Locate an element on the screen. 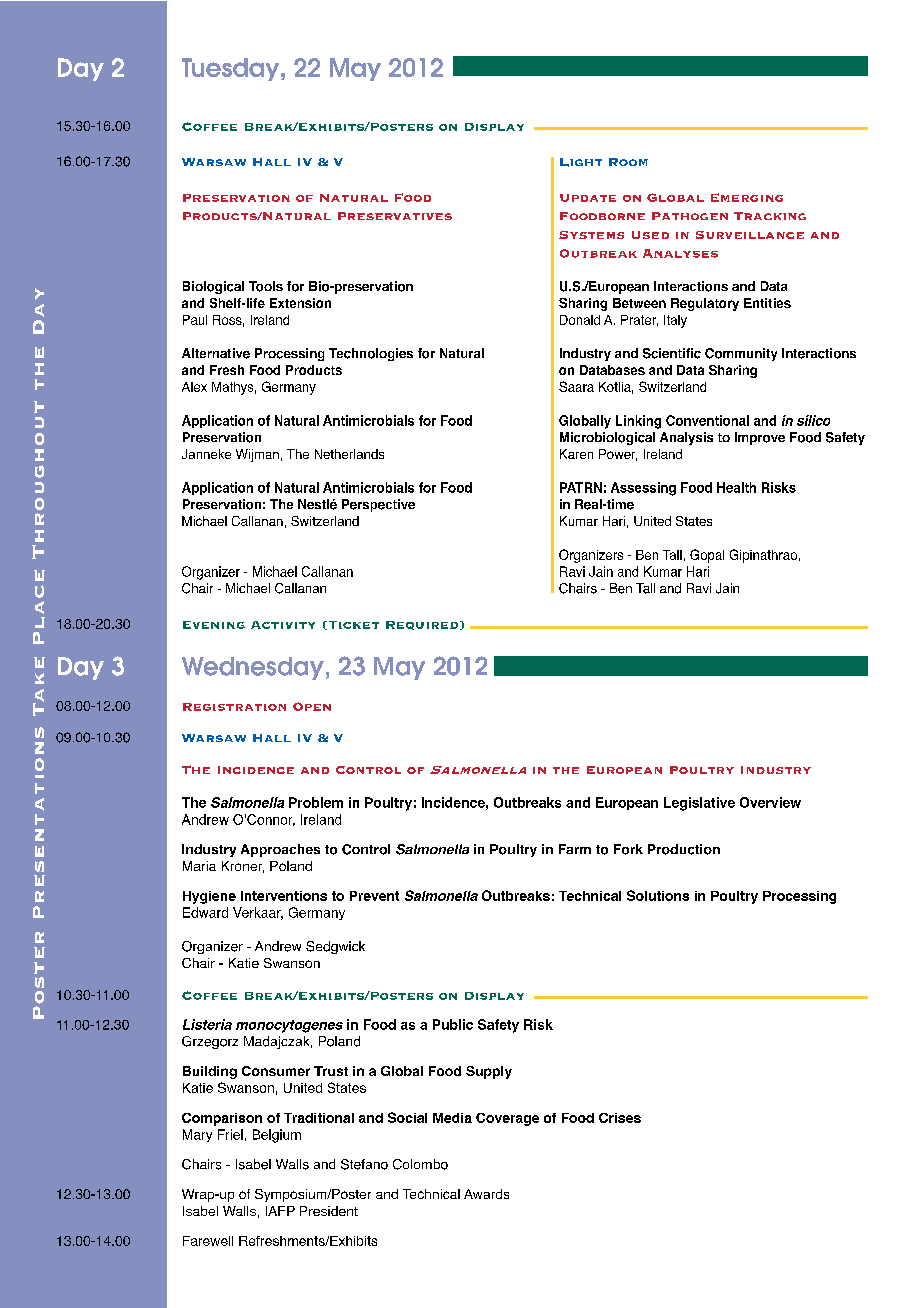 The width and height of the screenshot is (924, 1308). President is located at coordinates (329, 1211).
